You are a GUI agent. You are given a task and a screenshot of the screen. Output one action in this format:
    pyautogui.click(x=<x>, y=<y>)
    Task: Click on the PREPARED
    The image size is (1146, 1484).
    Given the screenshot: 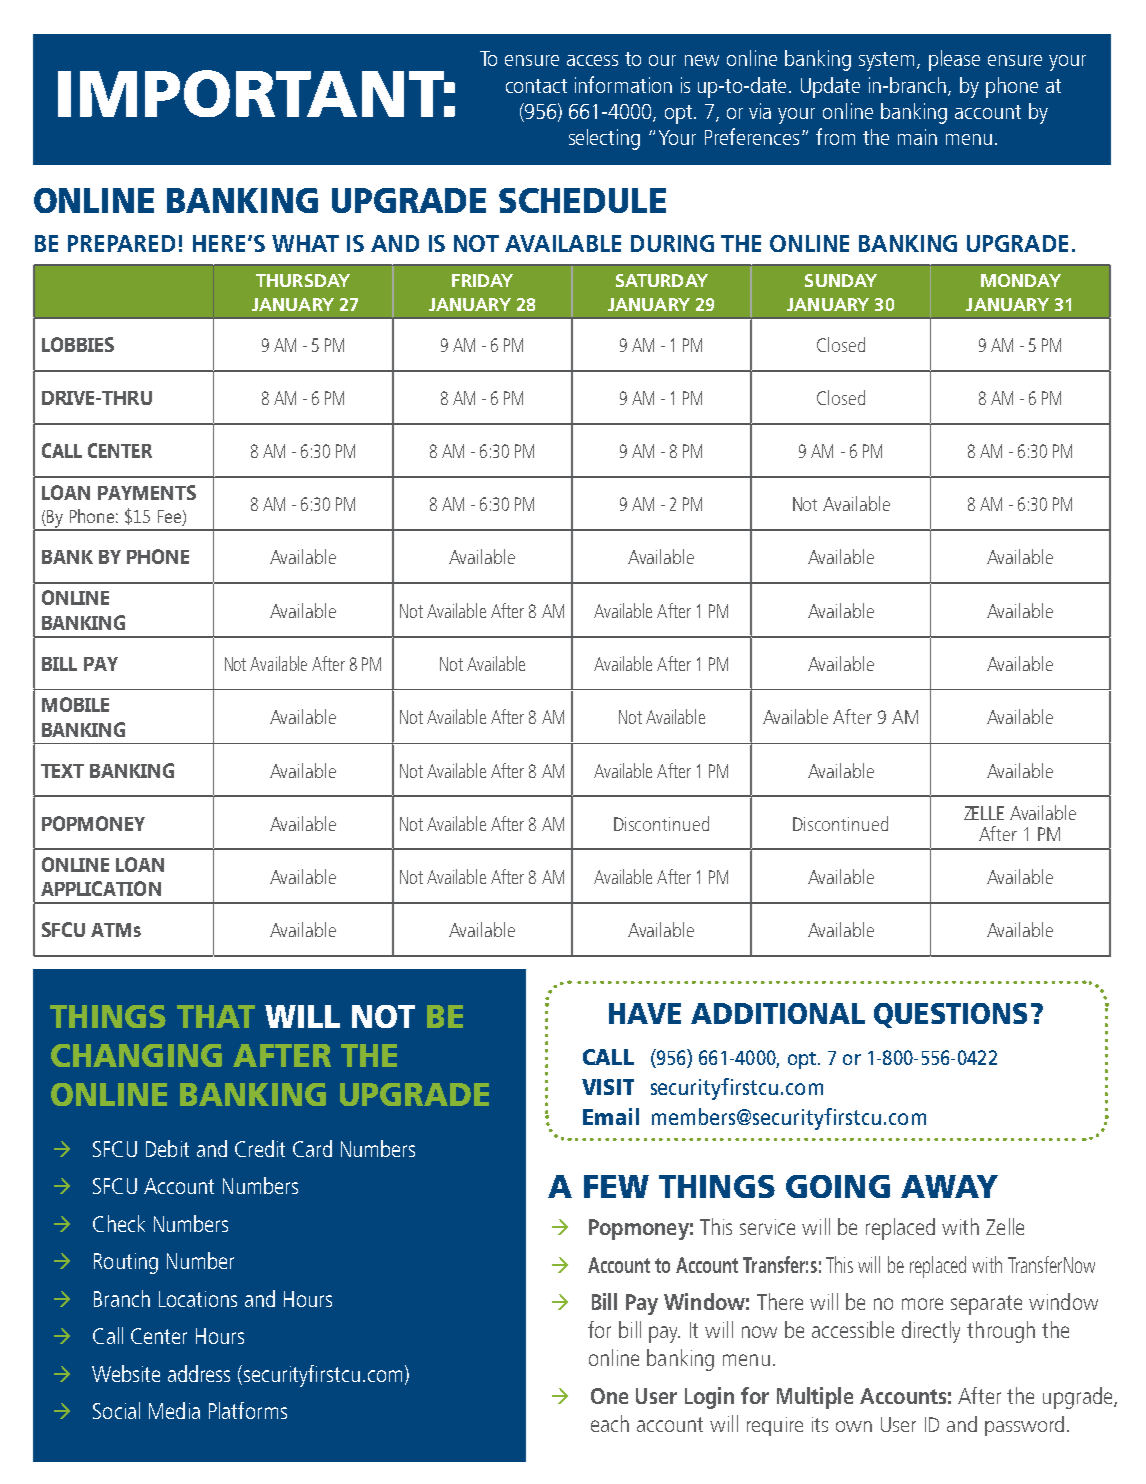 What is the action you would take?
    pyautogui.click(x=121, y=243)
